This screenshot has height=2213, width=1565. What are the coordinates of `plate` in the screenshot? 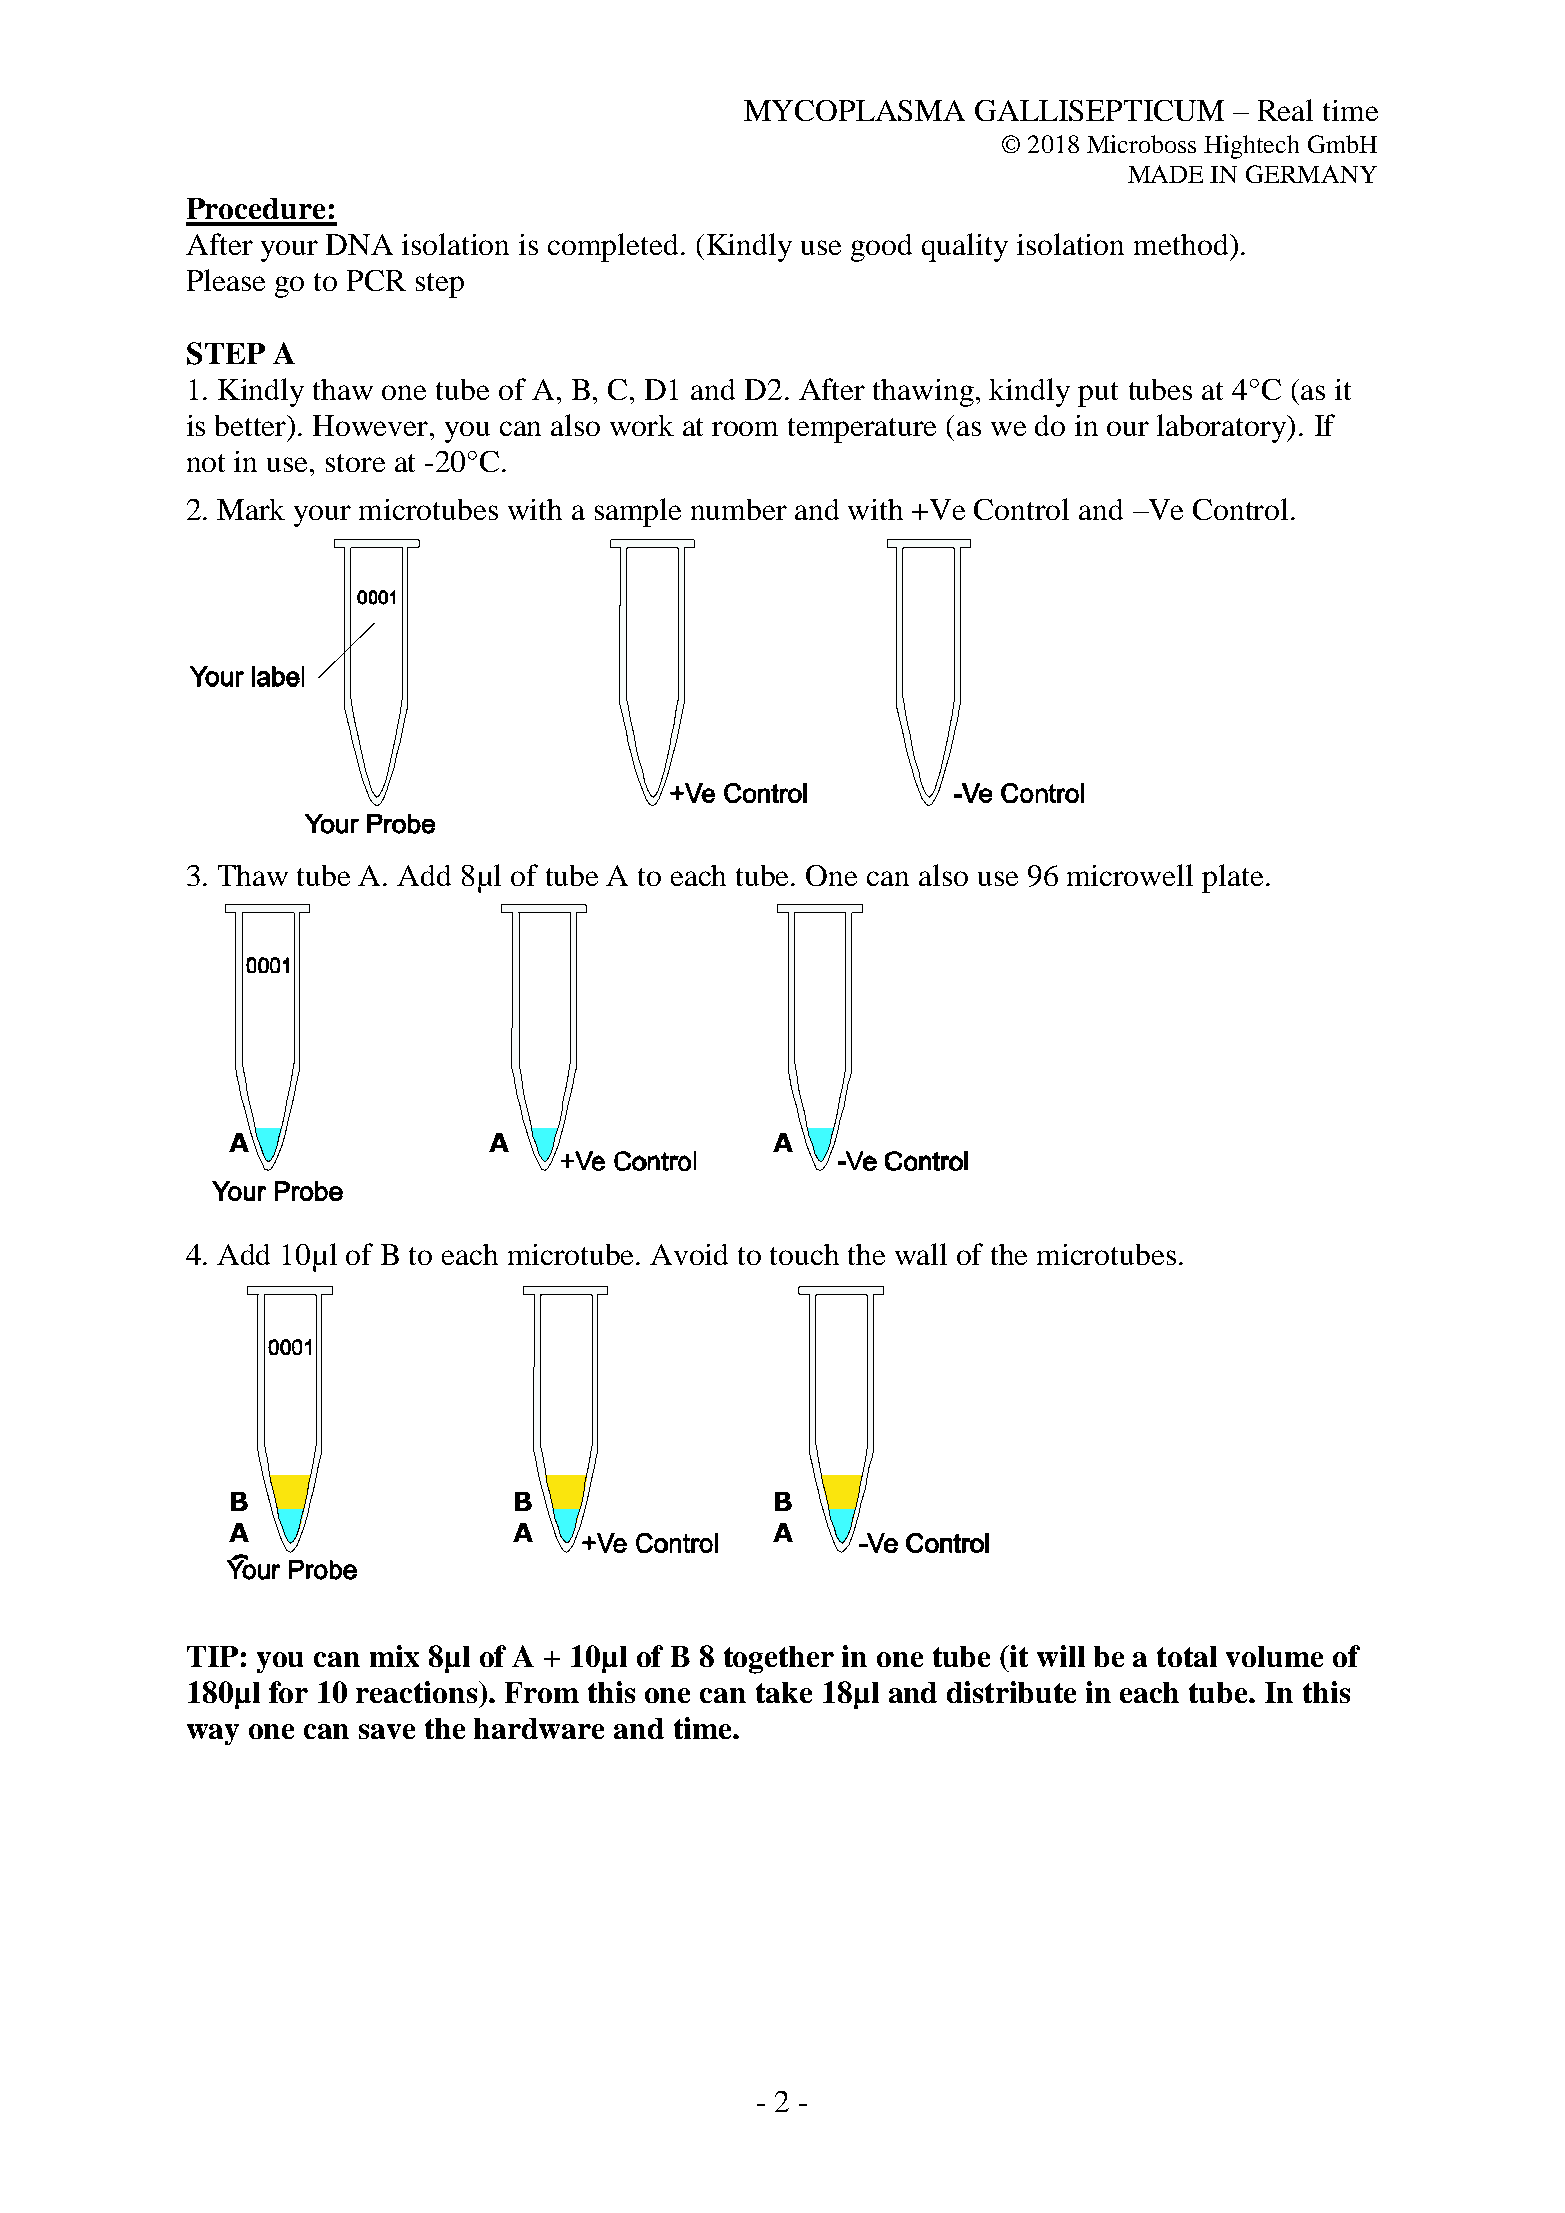 It's located at (1232, 878).
